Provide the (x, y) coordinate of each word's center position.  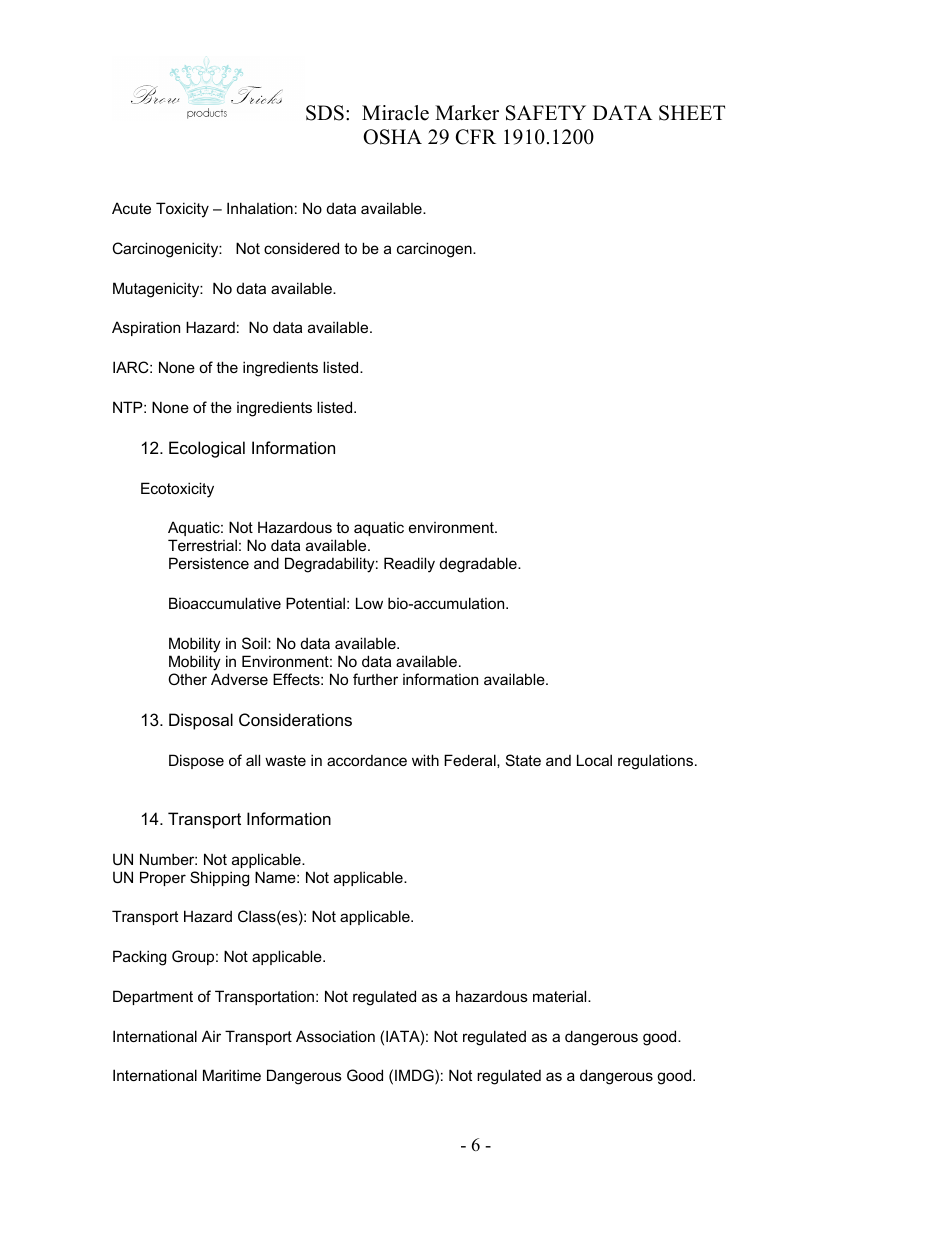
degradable (479, 565)
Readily (409, 565)
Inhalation (260, 208)
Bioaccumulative (225, 603)
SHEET (692, 113)
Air (211, 1036)
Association (335, 1036)
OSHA (392, 137)
